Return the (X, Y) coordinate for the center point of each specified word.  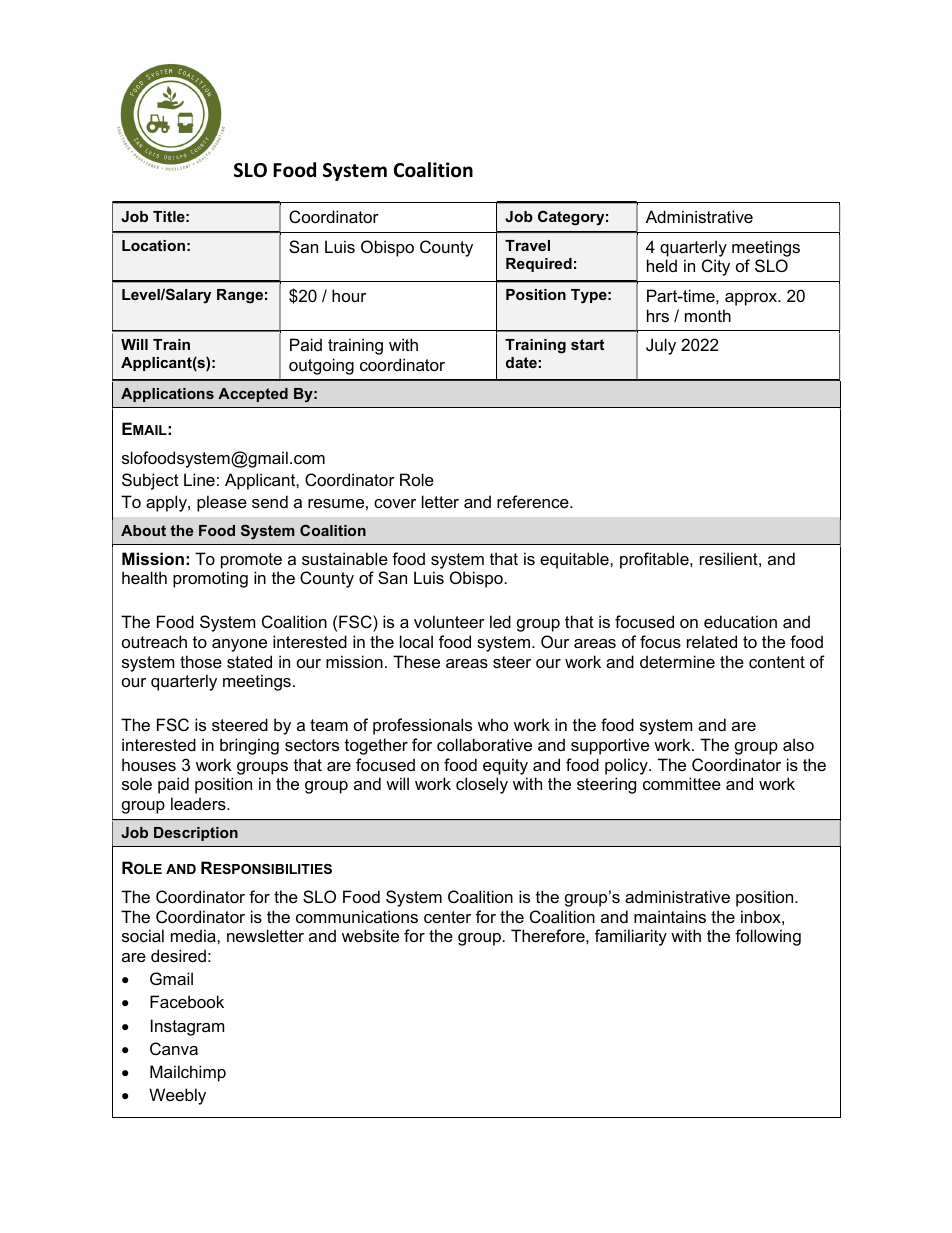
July (661, 346)
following (768, 937)
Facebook (187, 1001)
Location (153, 245)
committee (682, 783)
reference (534, 501)
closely (482, 785)
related (712, 641)
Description (196, 834)
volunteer (449, 621)
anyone (239, 645)
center (447, 917)
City (716, 267)
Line (199, 479)
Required (539, 265)
